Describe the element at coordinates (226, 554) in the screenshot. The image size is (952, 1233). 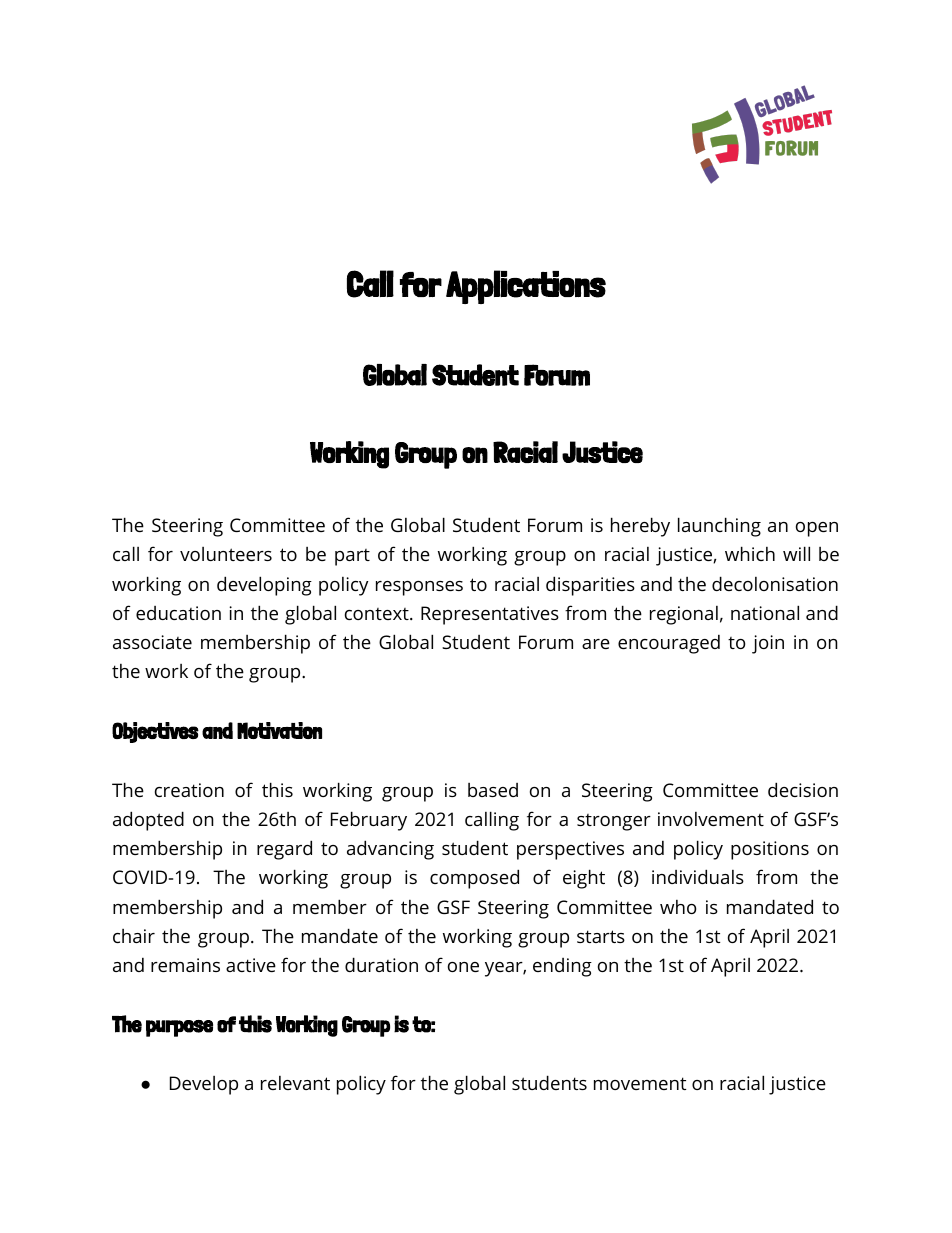
I see `volunteers` at that location.
